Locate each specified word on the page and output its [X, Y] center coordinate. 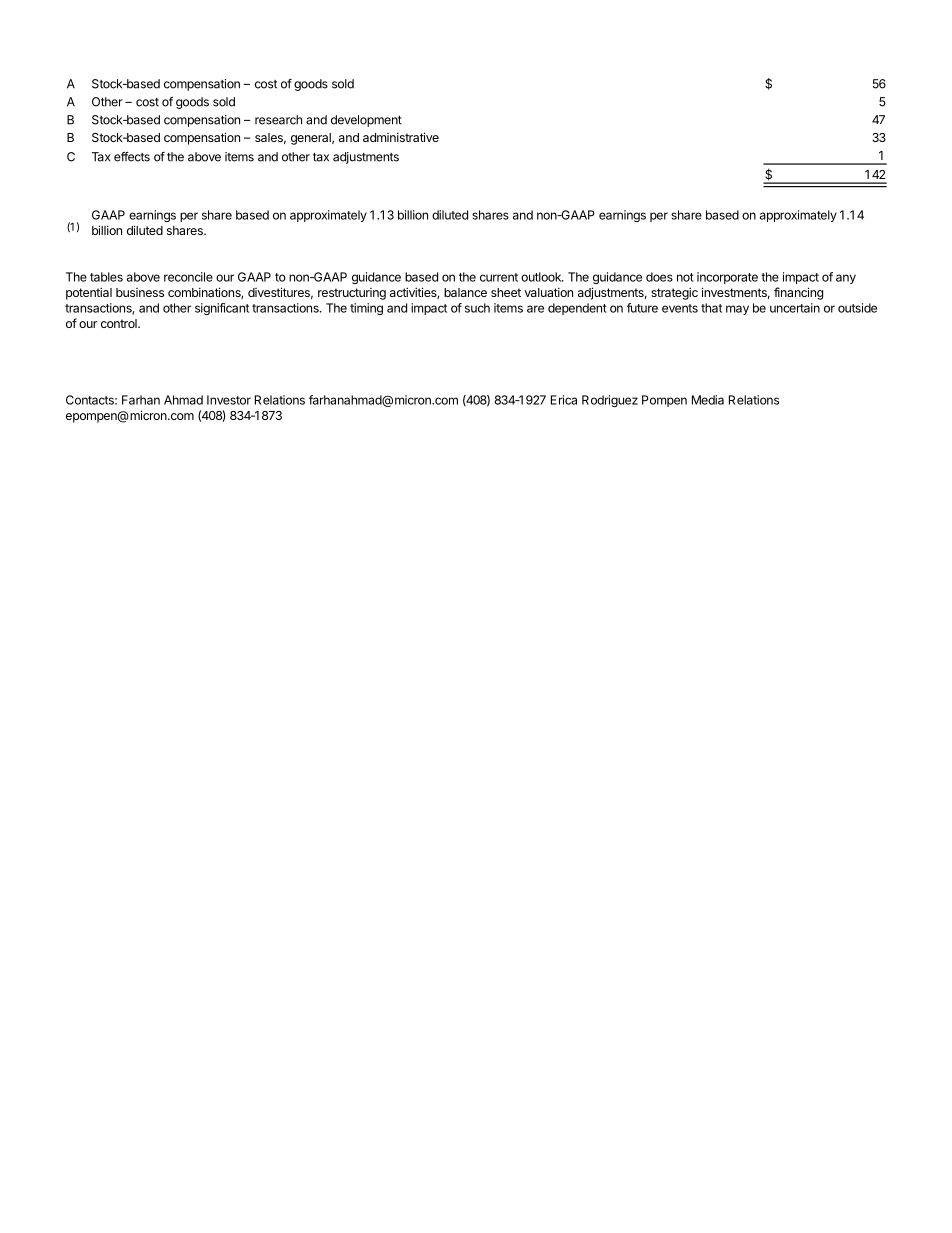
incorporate [727, 278]
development [366, 121]
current [499, 277]
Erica [564, 400]
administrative [401, 137]
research [278, 120]
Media [708, 400]
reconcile [188, 277]
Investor [229, 400]
